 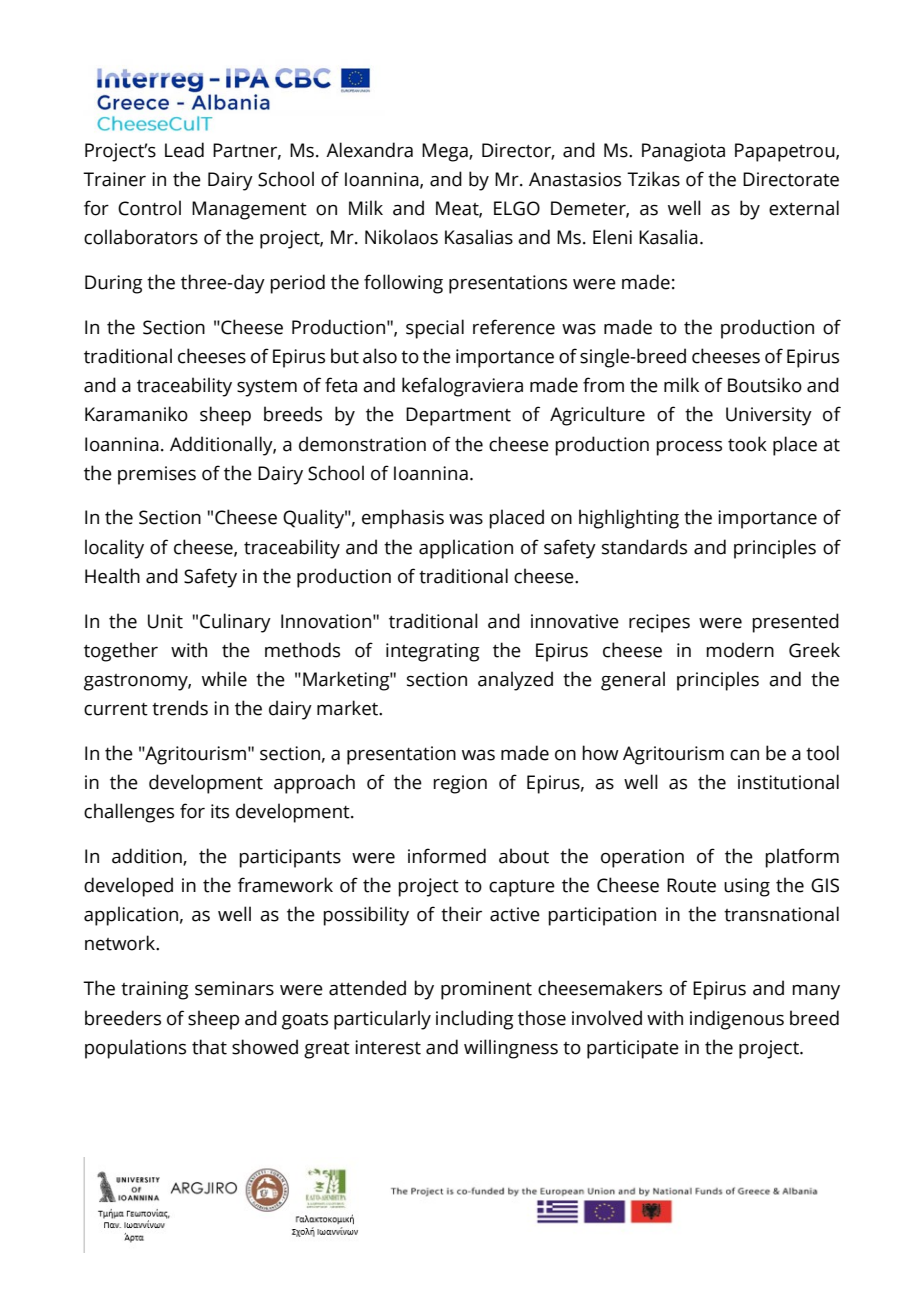 What do you see at coordinates (804, 208) in the screenshot?
I see `external` at bounding box center [804, 208].
